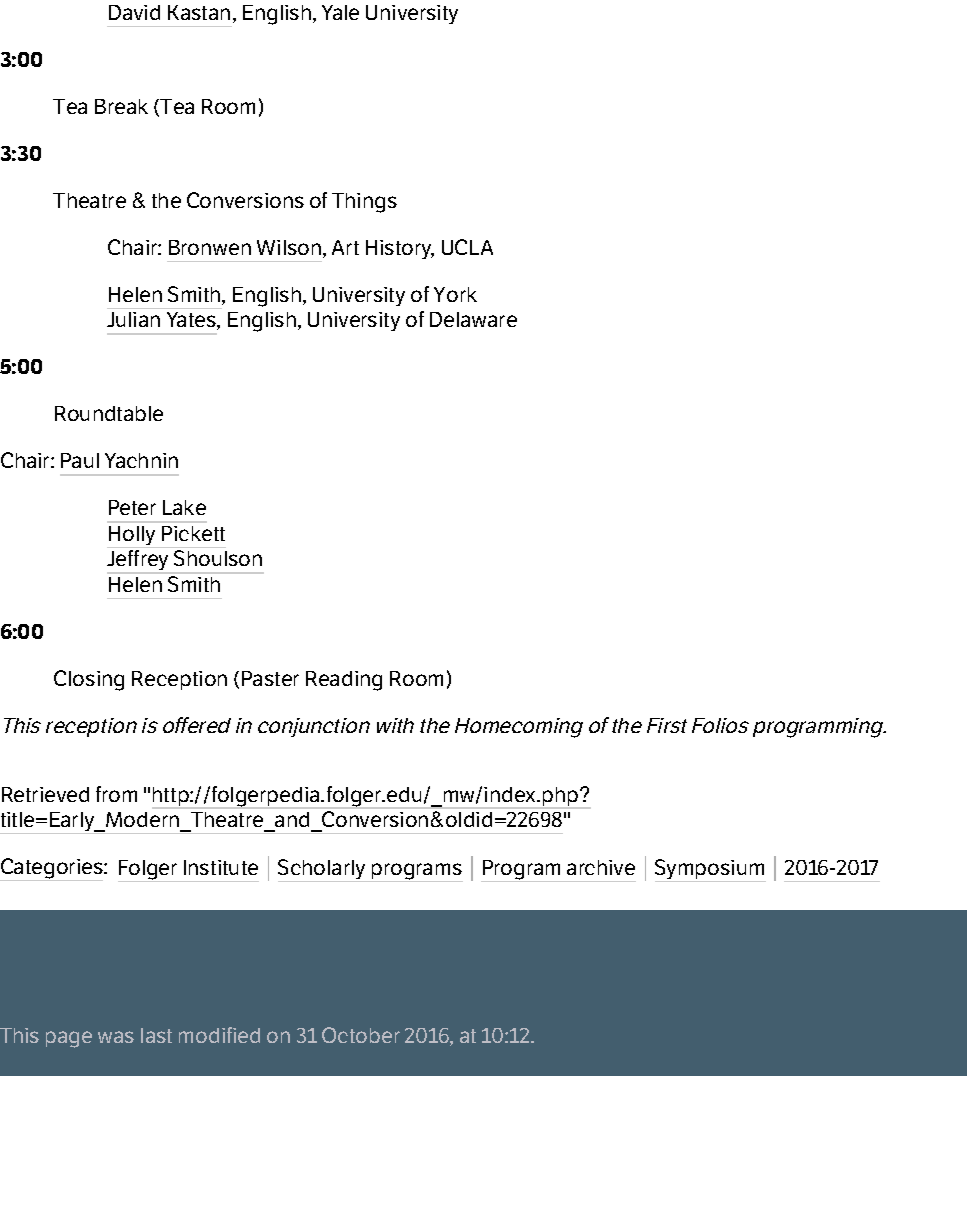 The image size is (967, 1232). I want to click on York, so click(455, 294).
